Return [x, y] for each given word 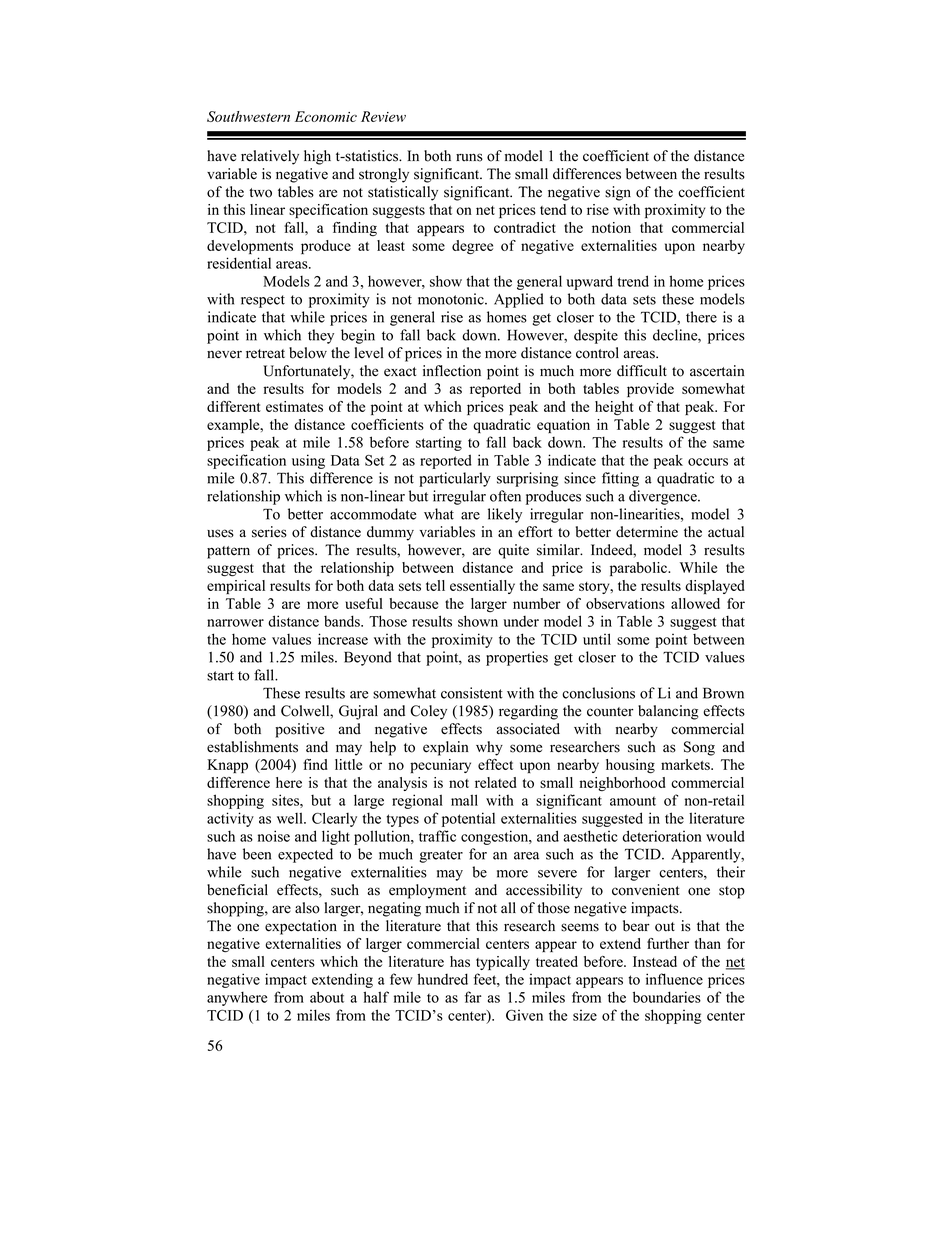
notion [611, 227]
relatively [270, 157]
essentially [482, 587]
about [327, 997]
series [269, 532]
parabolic [640, 569]
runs [469, 157]
